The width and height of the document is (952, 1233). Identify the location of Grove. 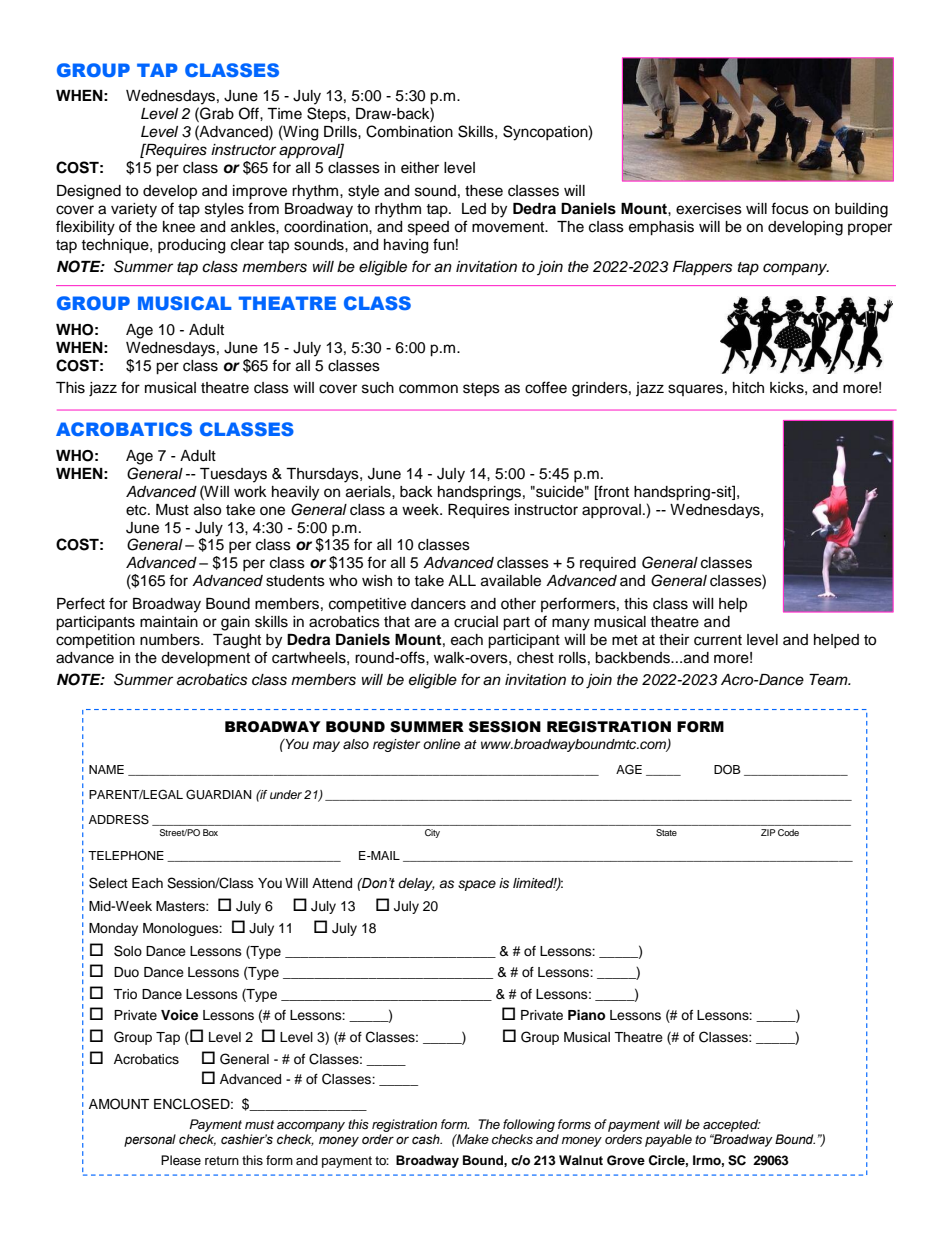
(626, 1160).
